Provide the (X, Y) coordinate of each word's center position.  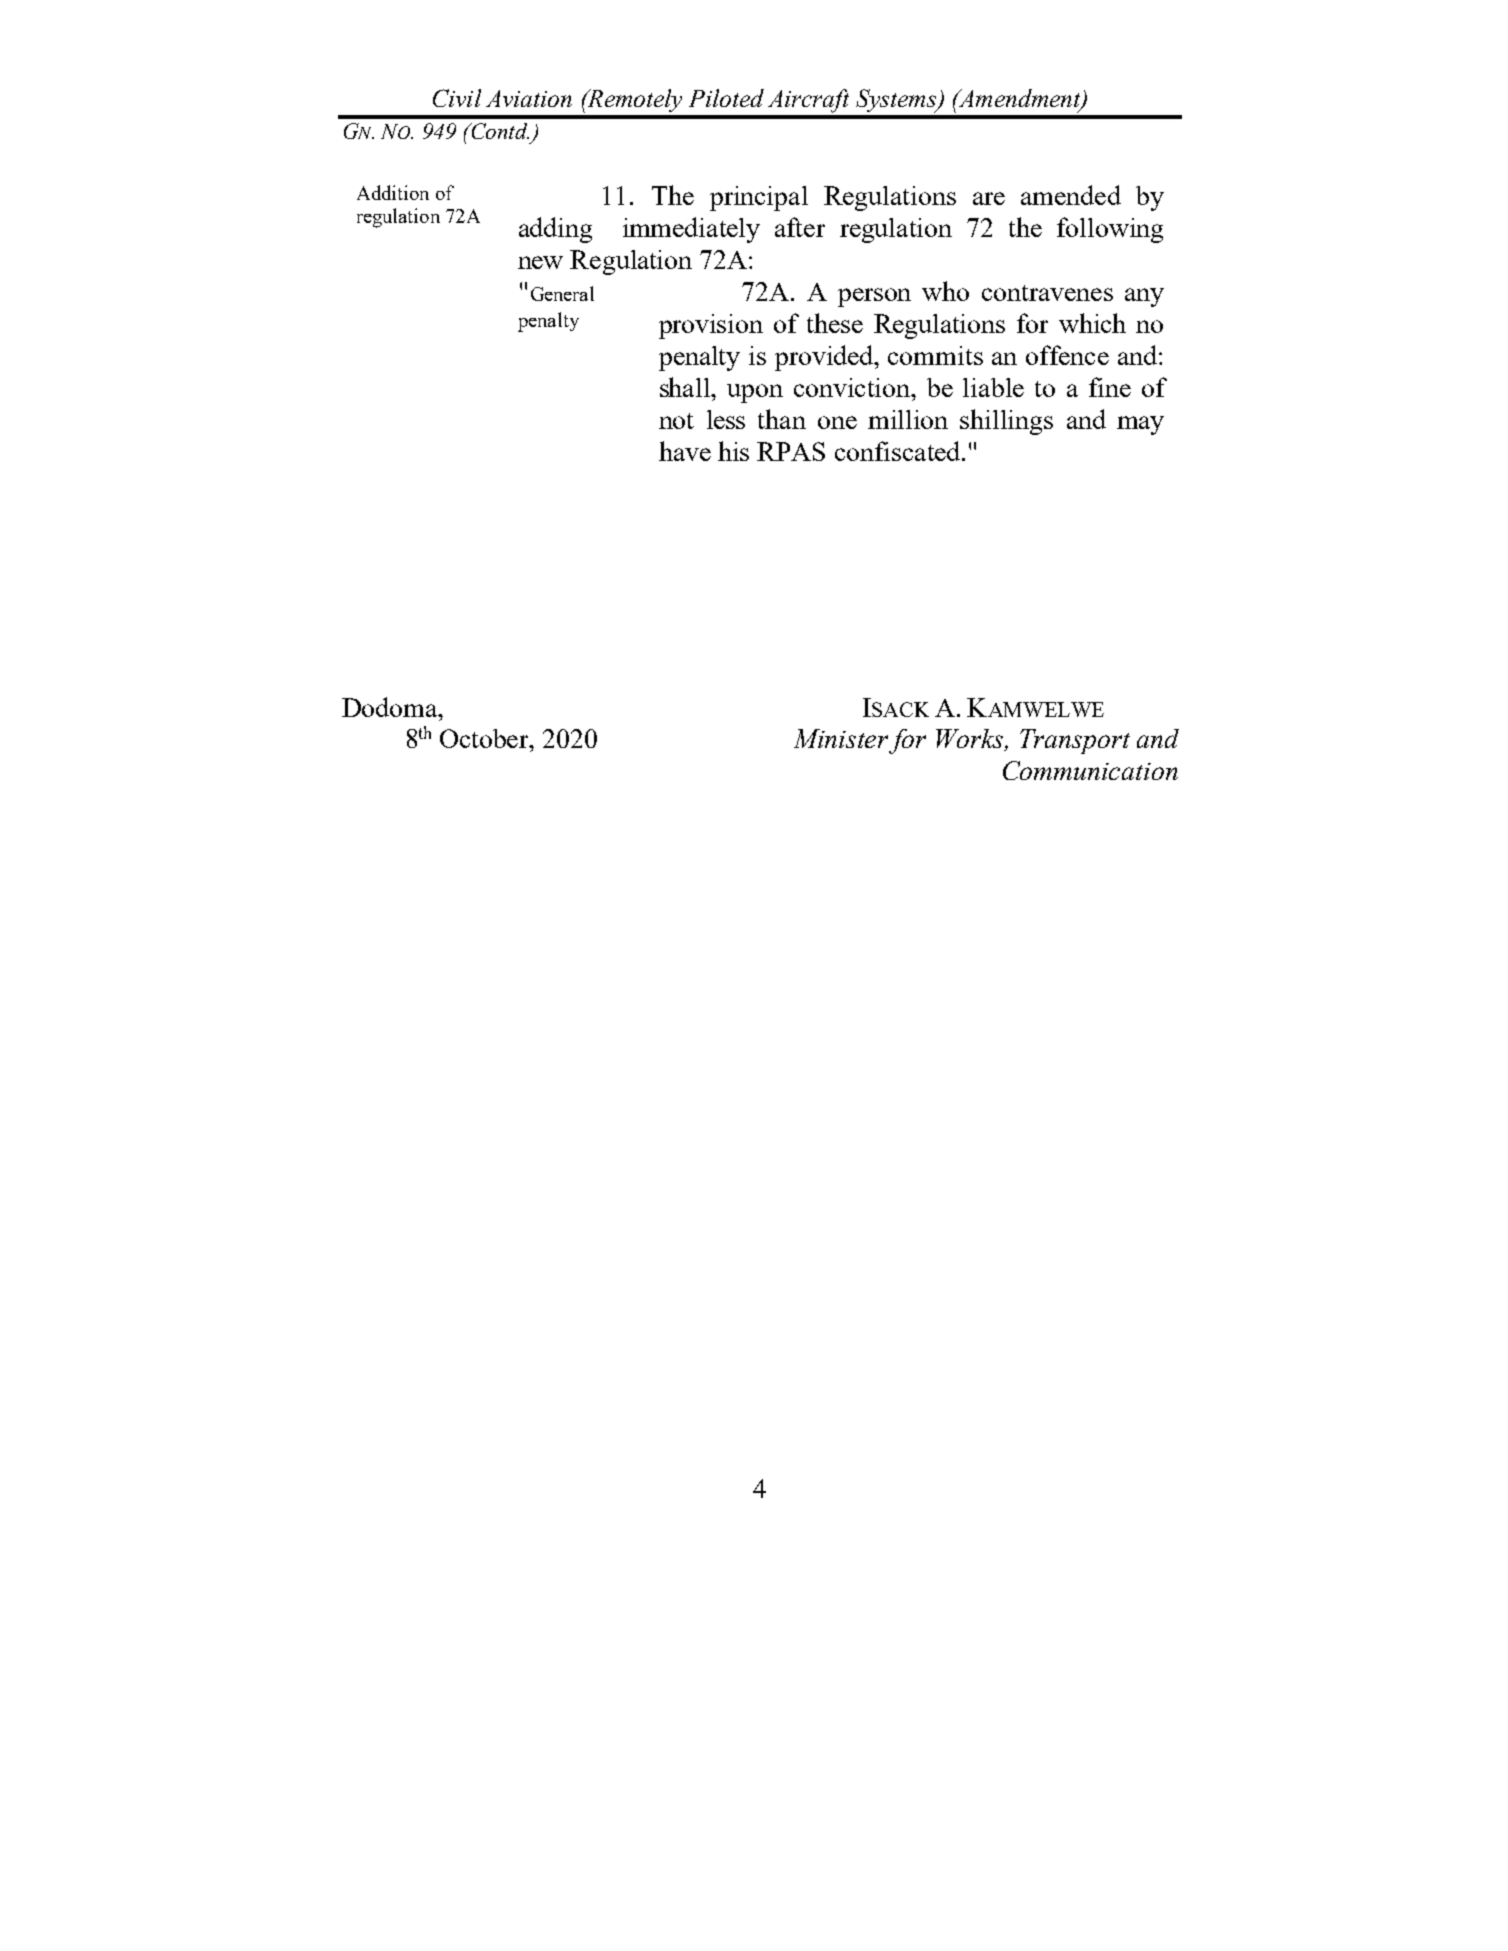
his (733, 451)
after (800, 227)
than (782, 419)
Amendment (1019, 99)
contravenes (1047, 293)
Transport (1075, 741)
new (540, 262)
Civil (457, 98)
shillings (1006, 422)
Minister (841, 738)
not (676, 421)
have (685, 451)
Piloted (726, 98)
